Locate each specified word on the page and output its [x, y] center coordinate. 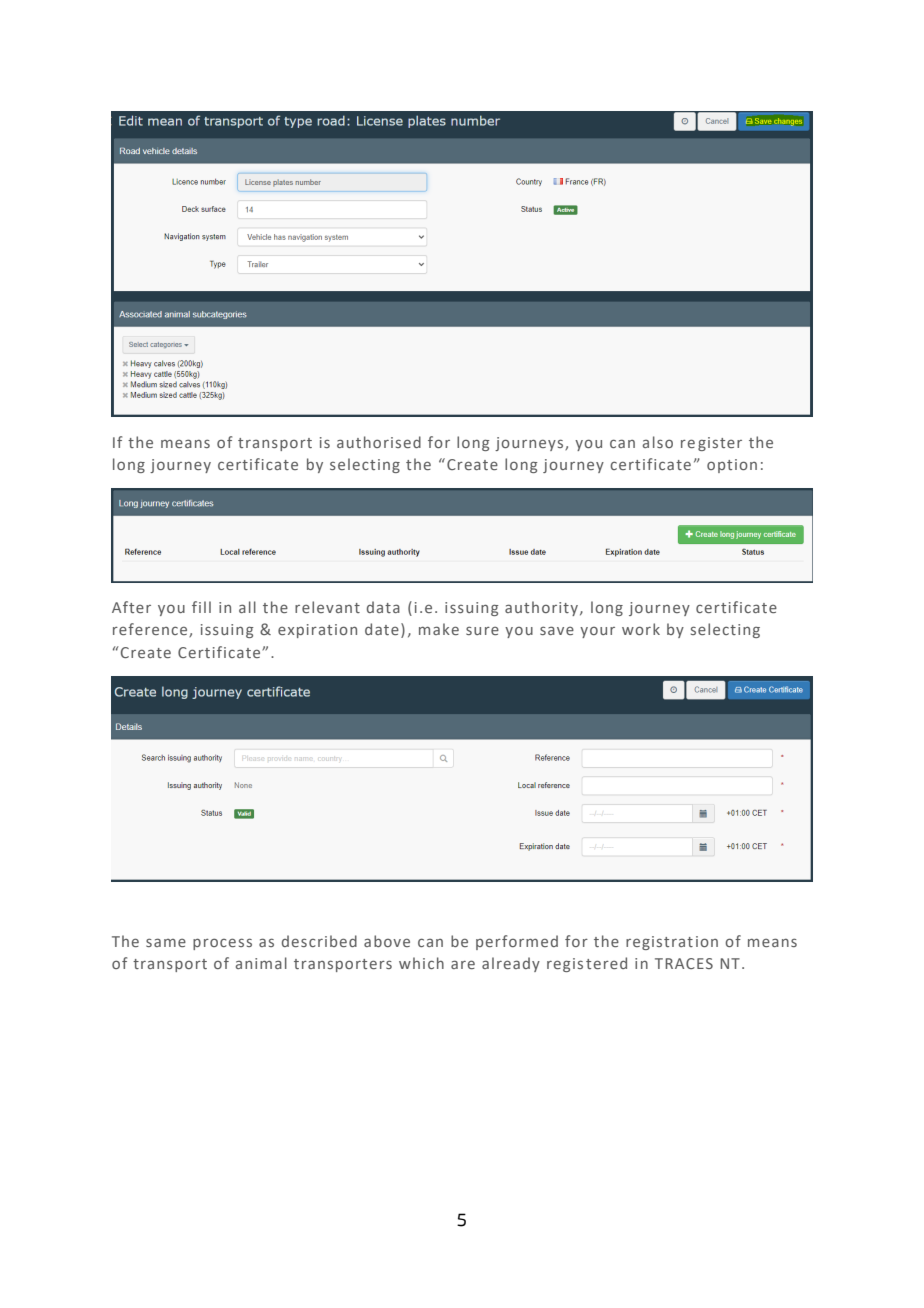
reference [151, 630]
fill [201, 607]
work [641, 629]
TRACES [684, 963]
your [597, 632]
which [421, 963]
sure [482, 630]
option [732, 466]
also [658, 442]
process [222, 944]
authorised [379, 442]
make [439, 629]
